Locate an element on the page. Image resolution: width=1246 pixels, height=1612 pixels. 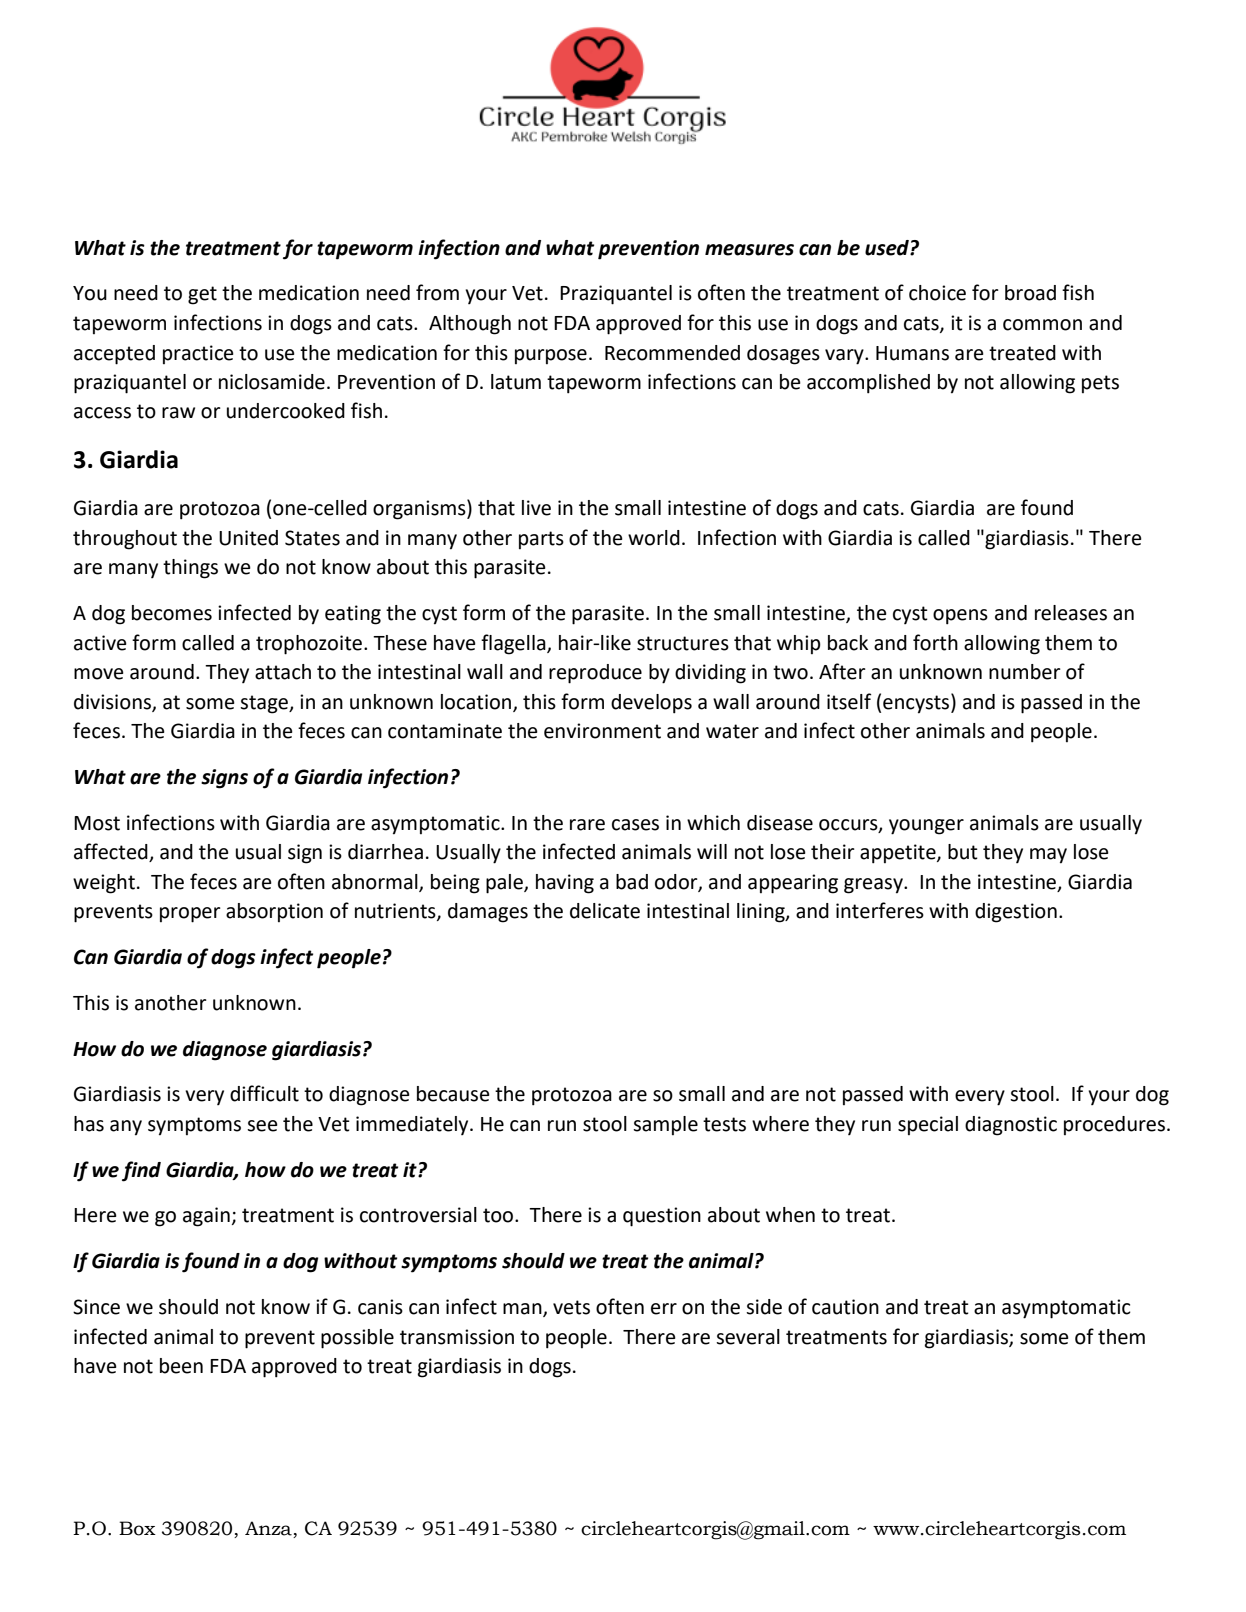
stage is located at coordinates (265, 704).
